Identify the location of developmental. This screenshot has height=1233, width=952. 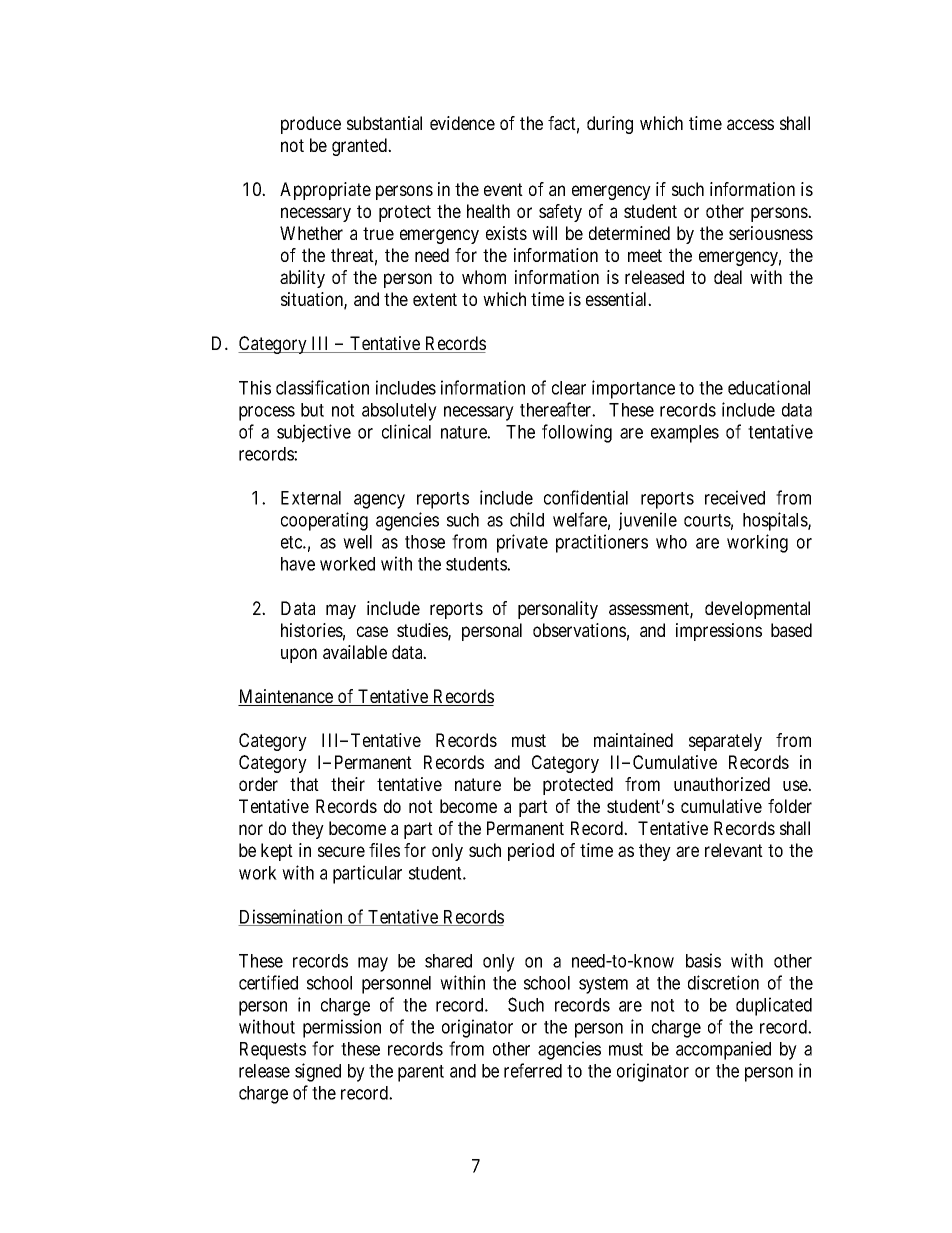
(757, 610).
